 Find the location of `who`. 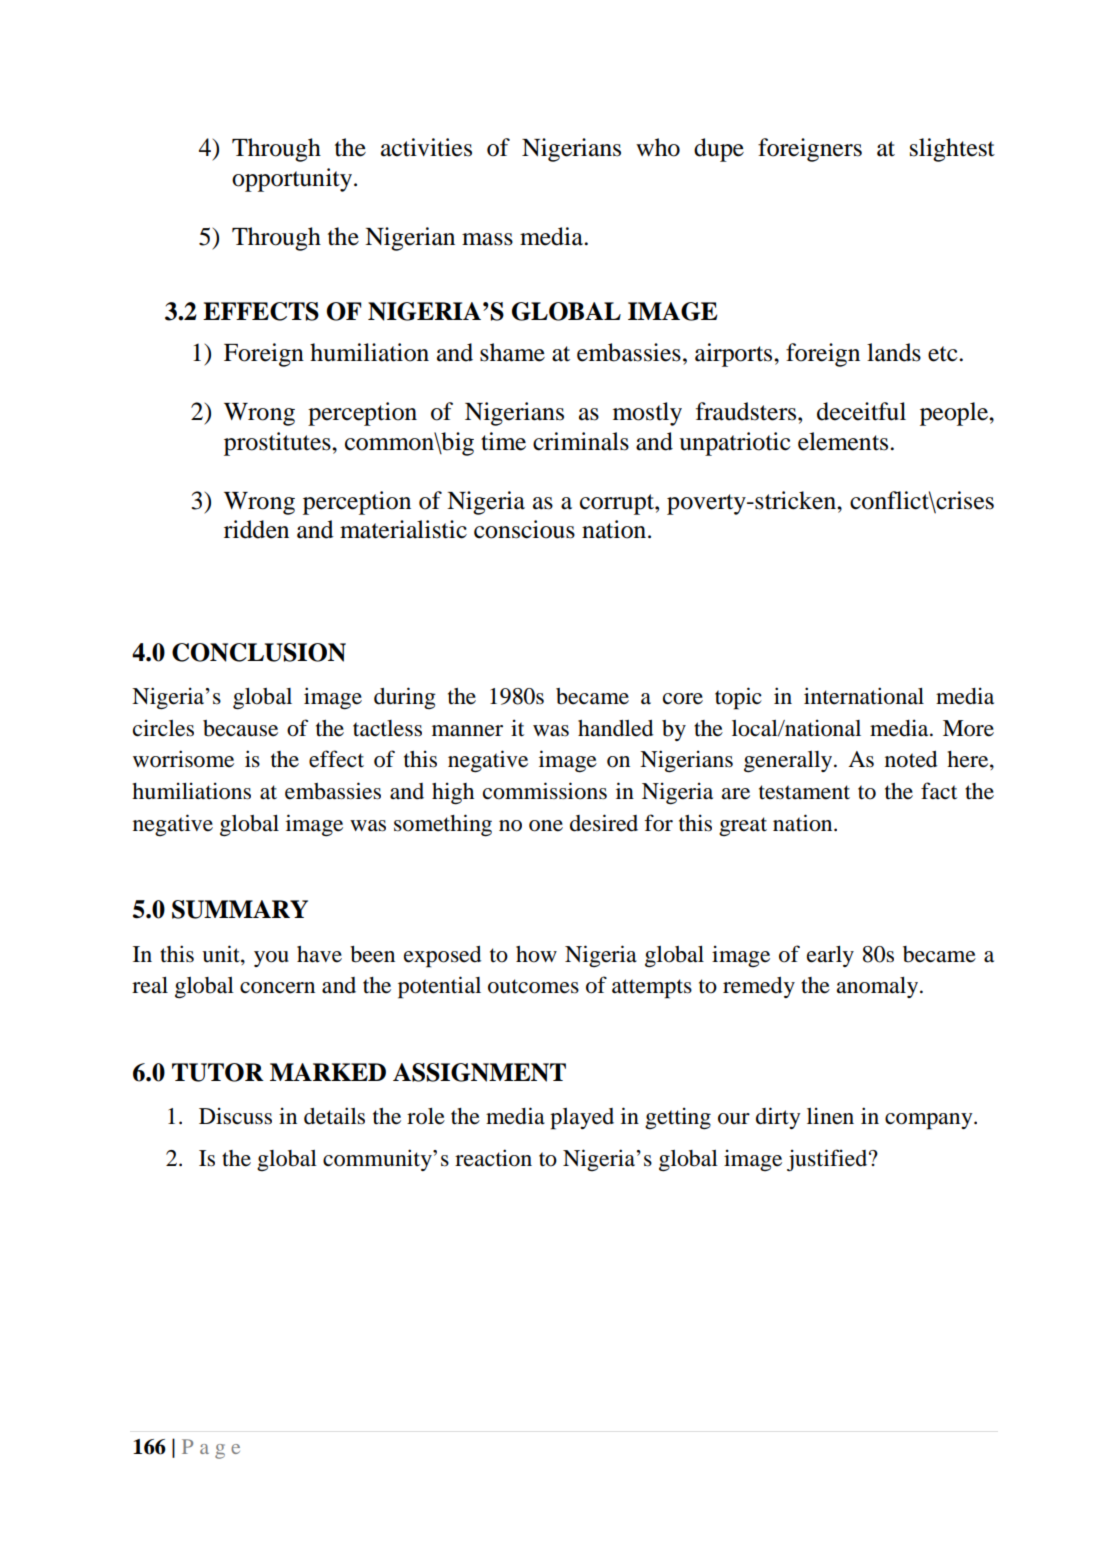

who is located at coordinates (658, 147).
